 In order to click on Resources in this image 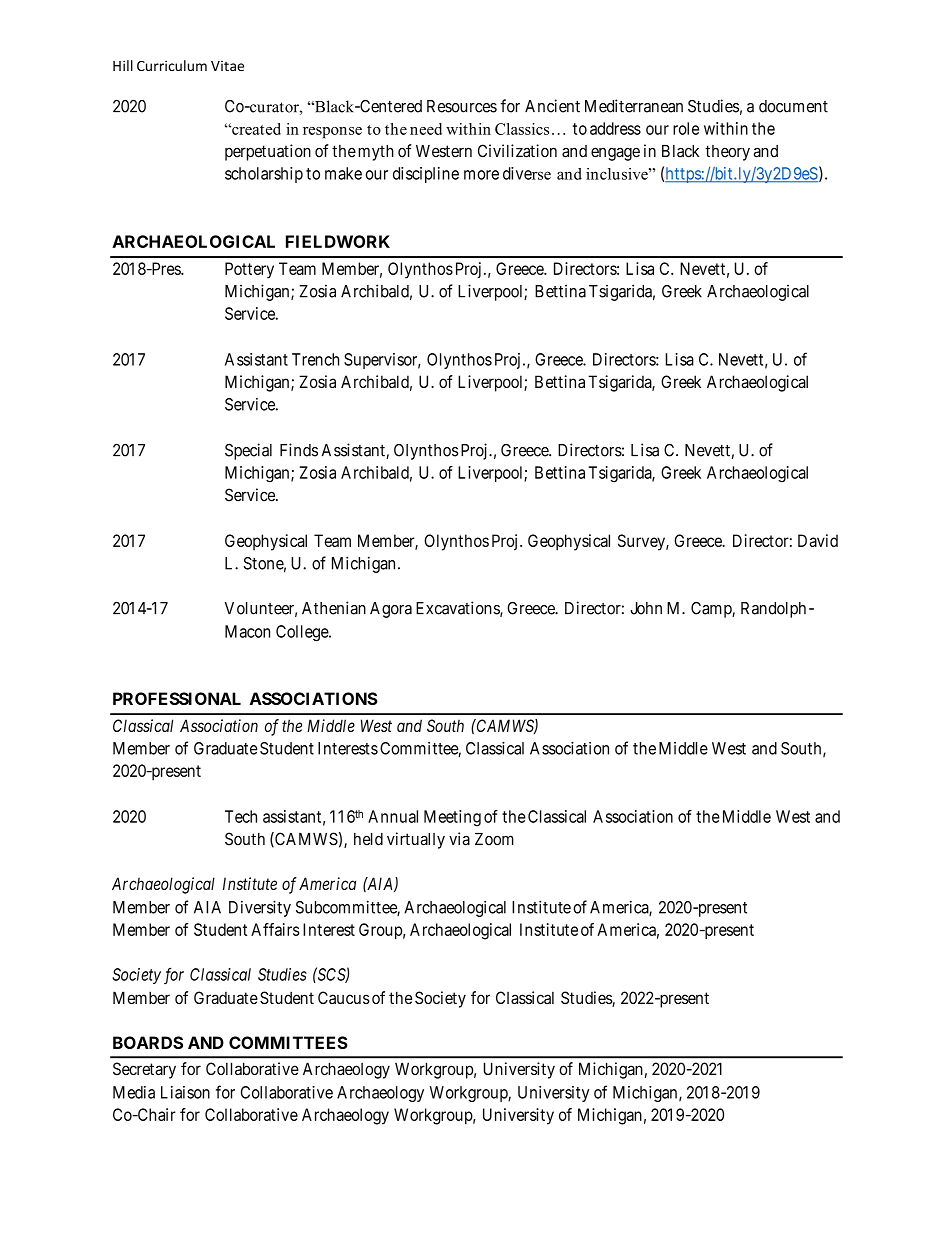, I will do `click(462, 106)`.
